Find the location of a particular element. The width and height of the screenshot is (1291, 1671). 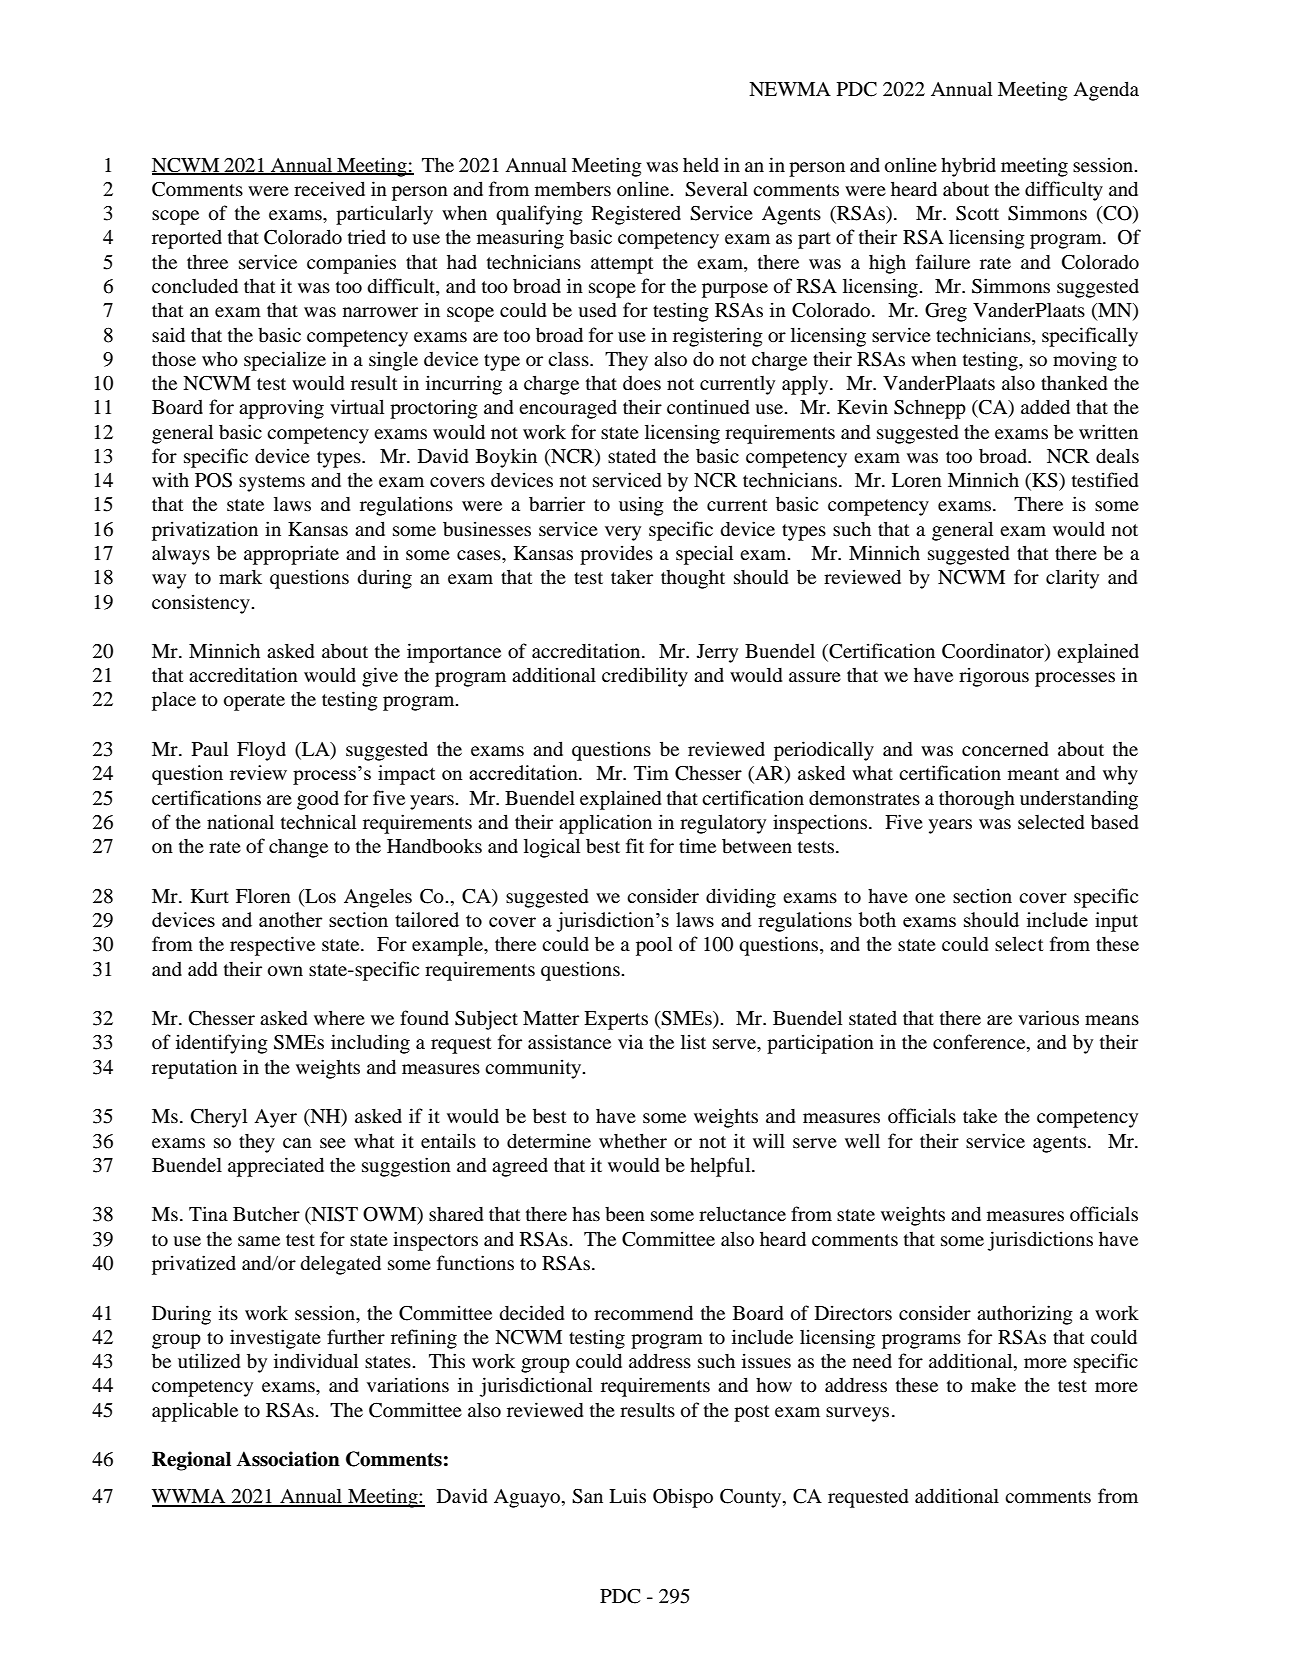

hybrid is located at coordinates (968, 167).
